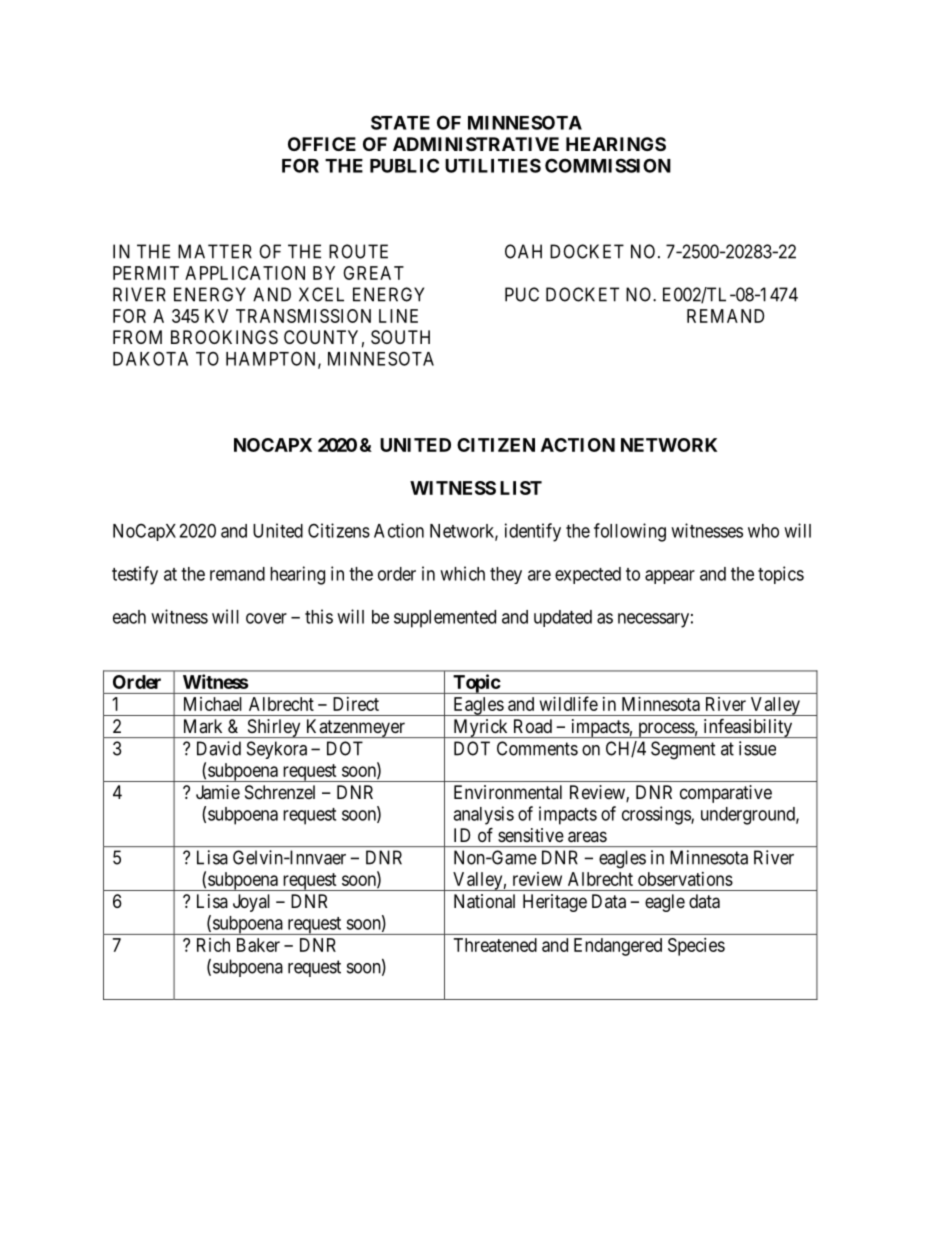 The width and height of the screenshot is (952, 1233). Describe the element at coordinates (653, 620) in the screenshot. I see `necessary` at that location.
